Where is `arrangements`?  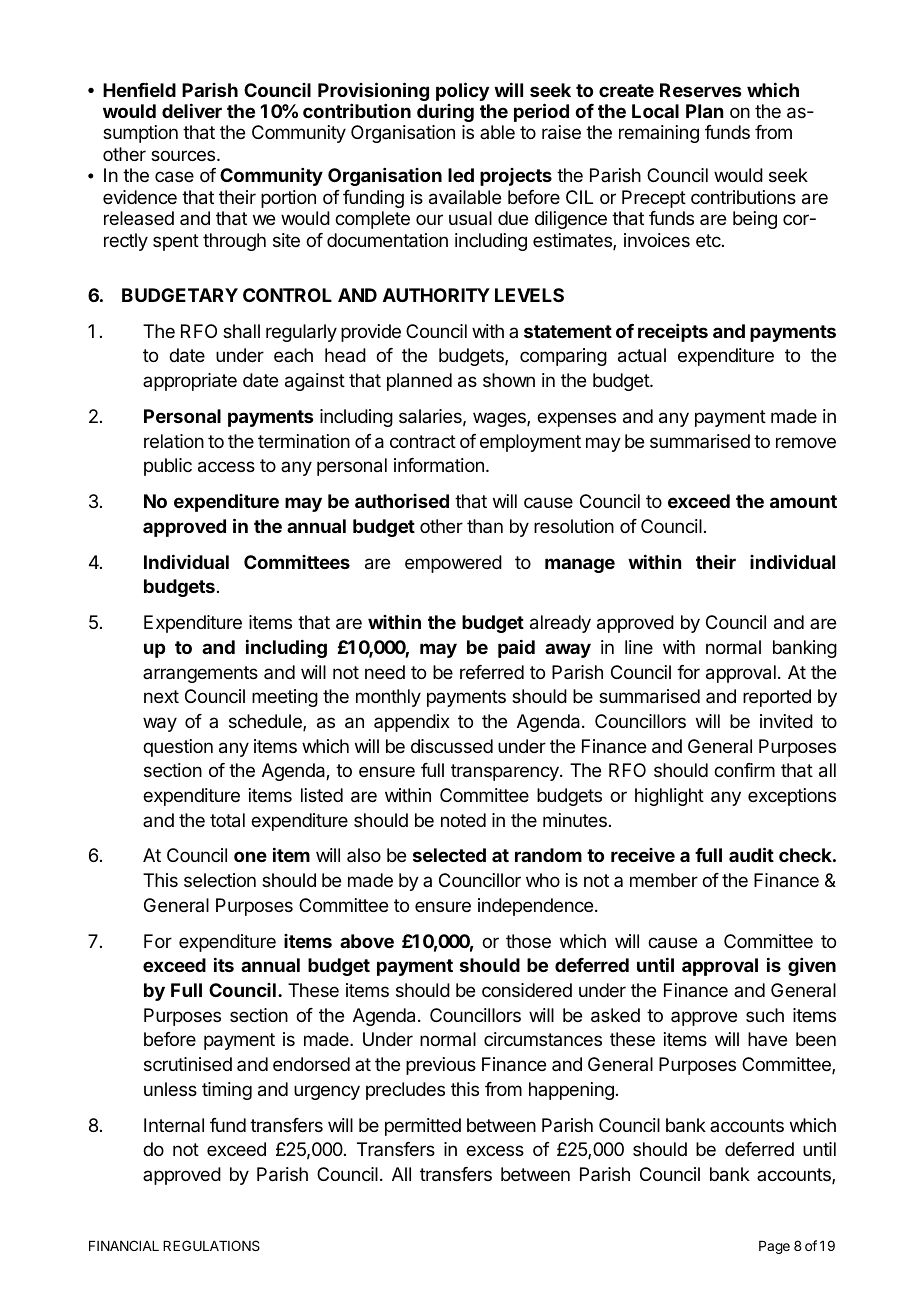 arrangements is located at coordinates (200, 674).
